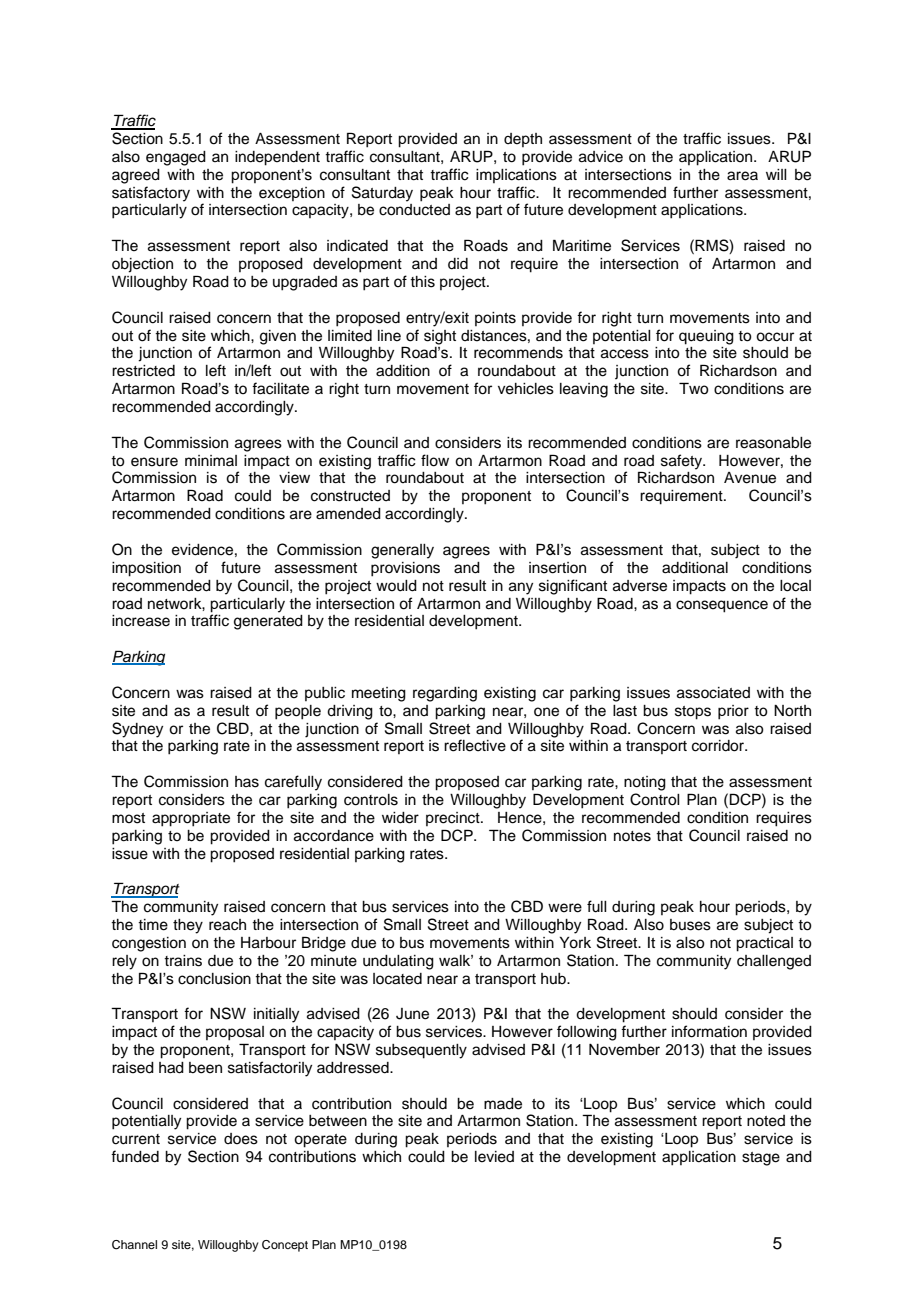 The width and height of the screenshot is (924, 1308). I want to click on implications, so click(516, 176).
